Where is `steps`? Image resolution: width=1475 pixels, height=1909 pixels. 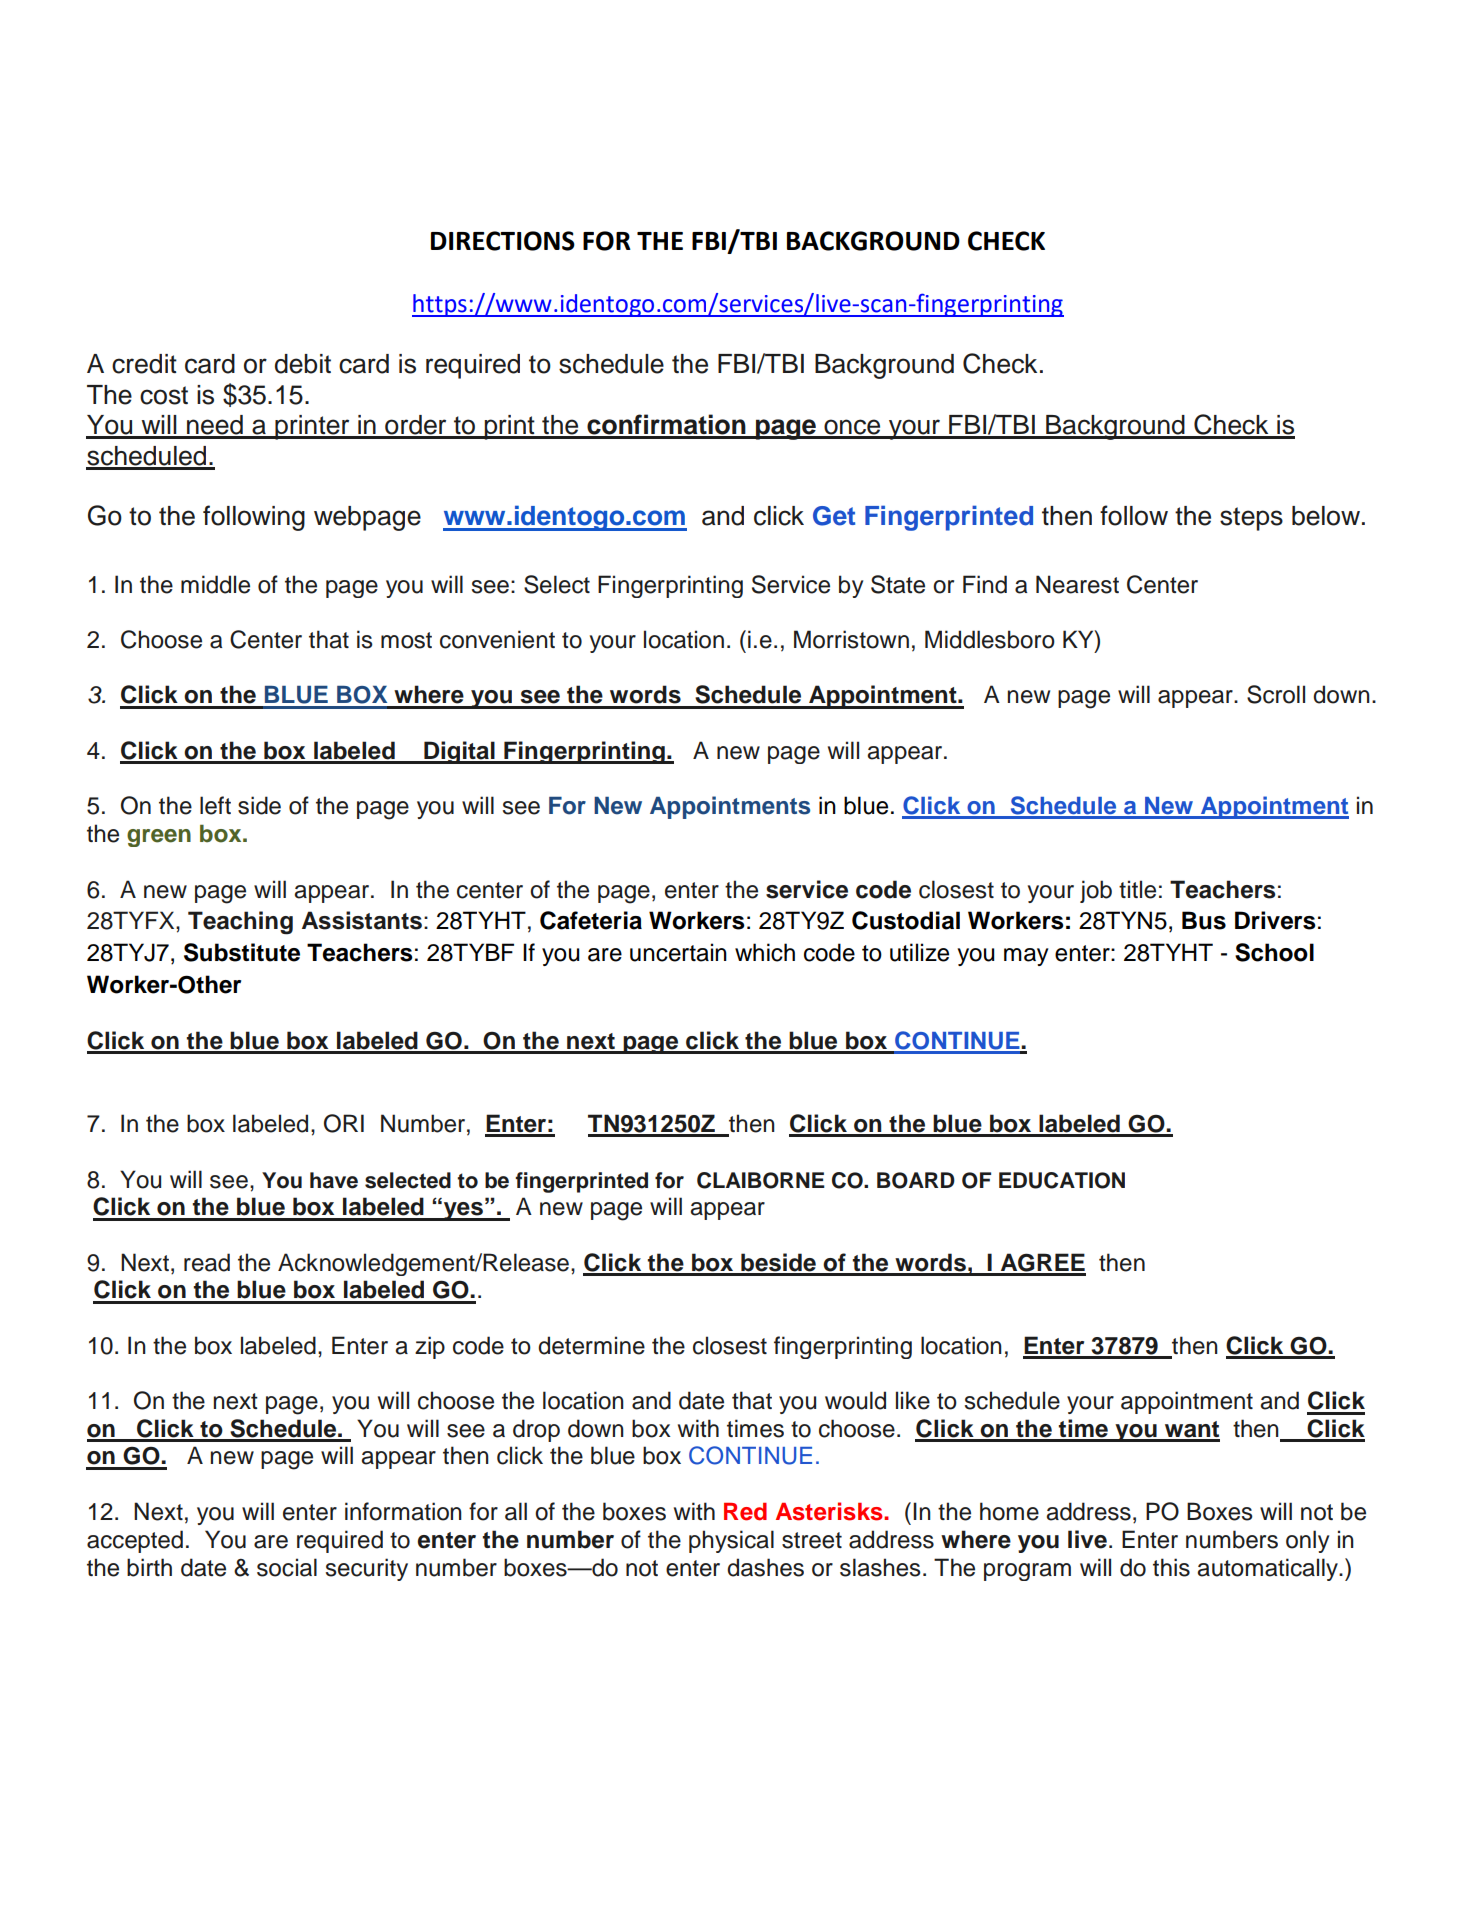 steps is located at coordinates (1251, 519).
